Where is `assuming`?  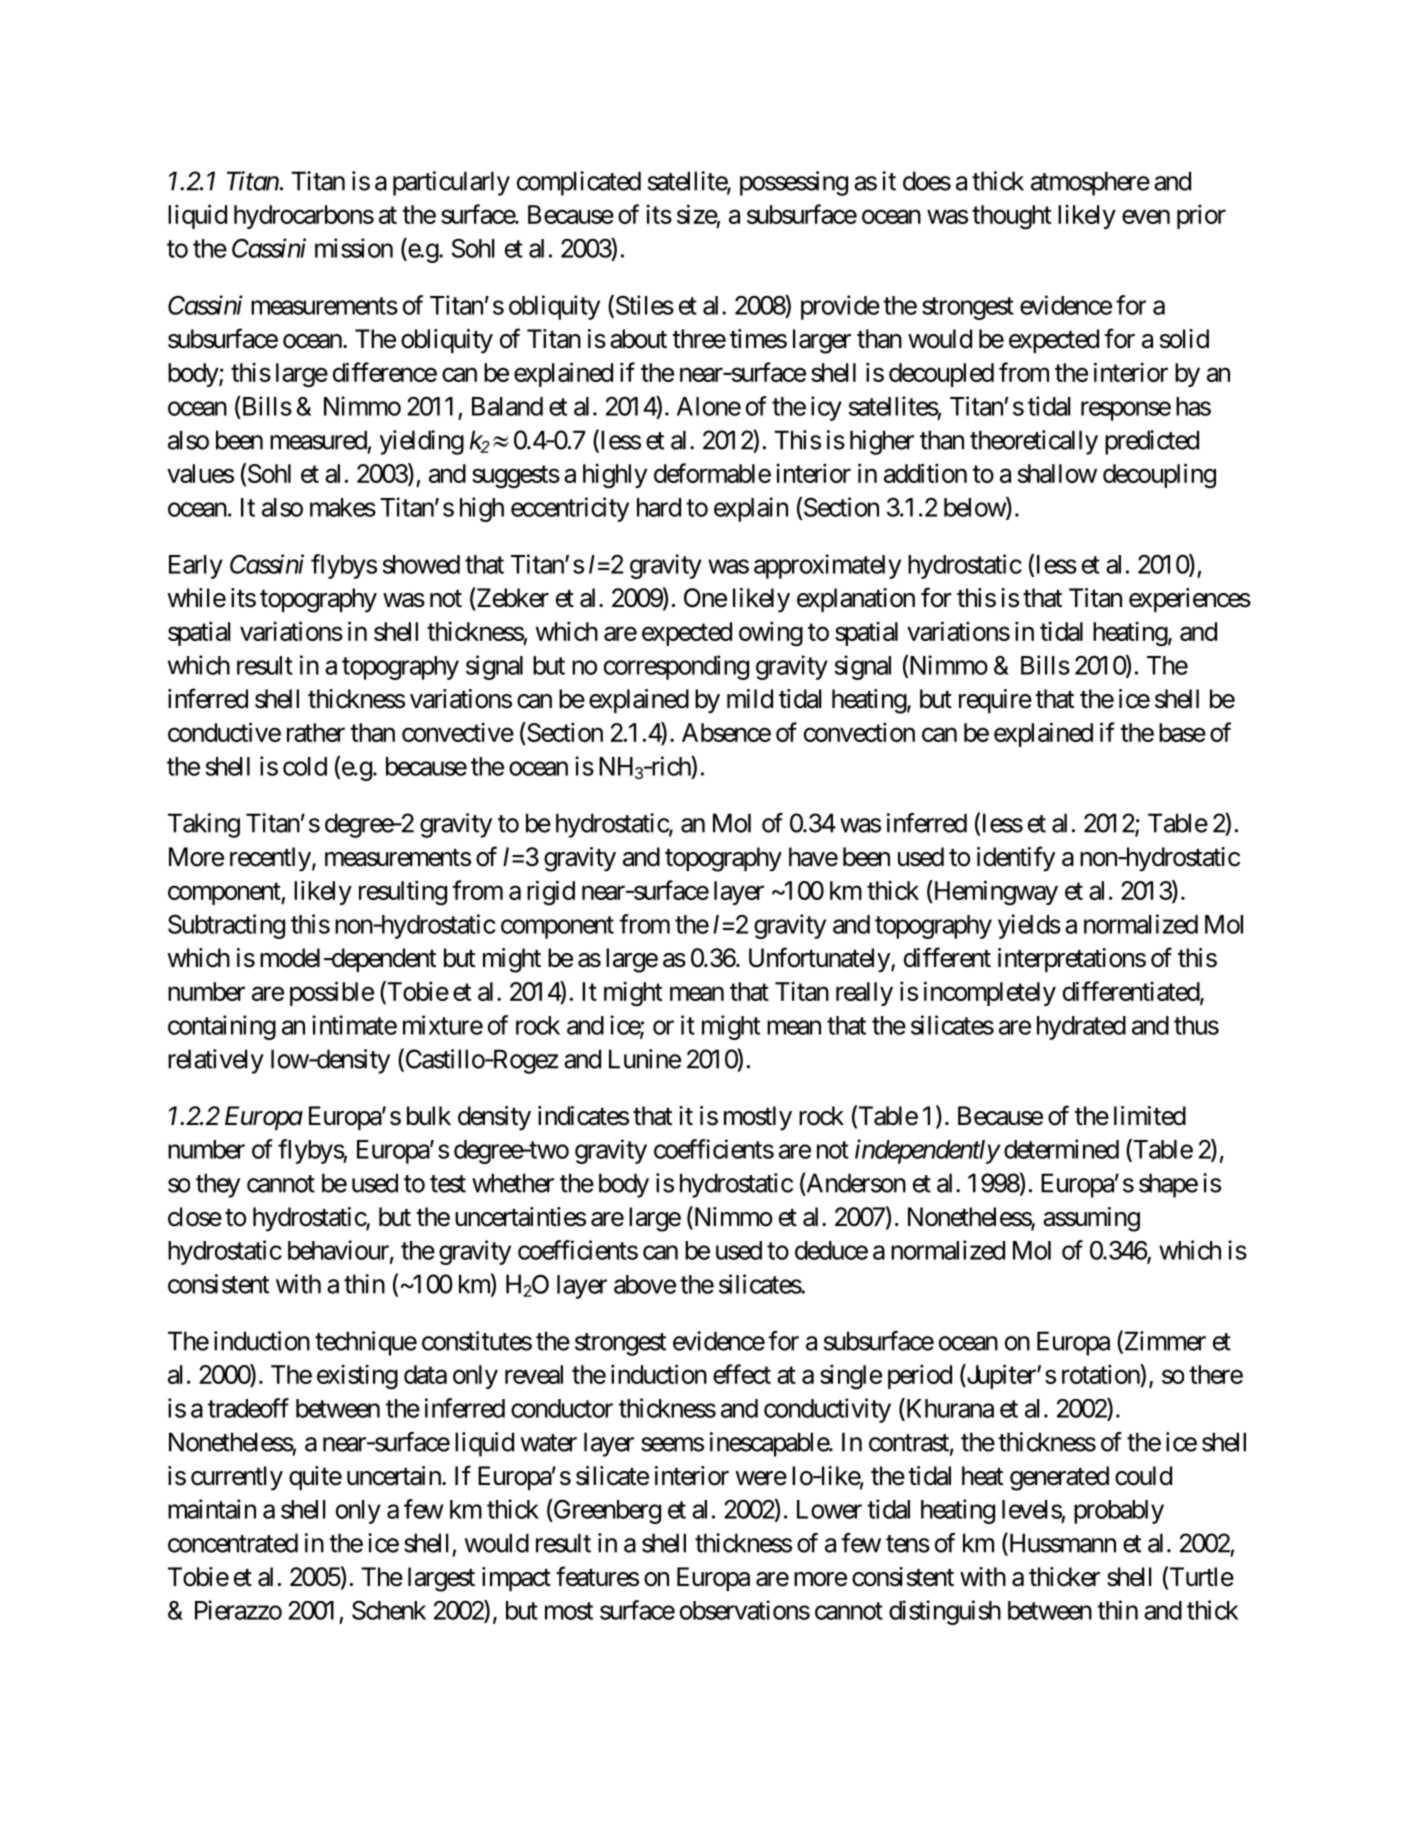 assuming is located at coordinates (1091, 1219).
